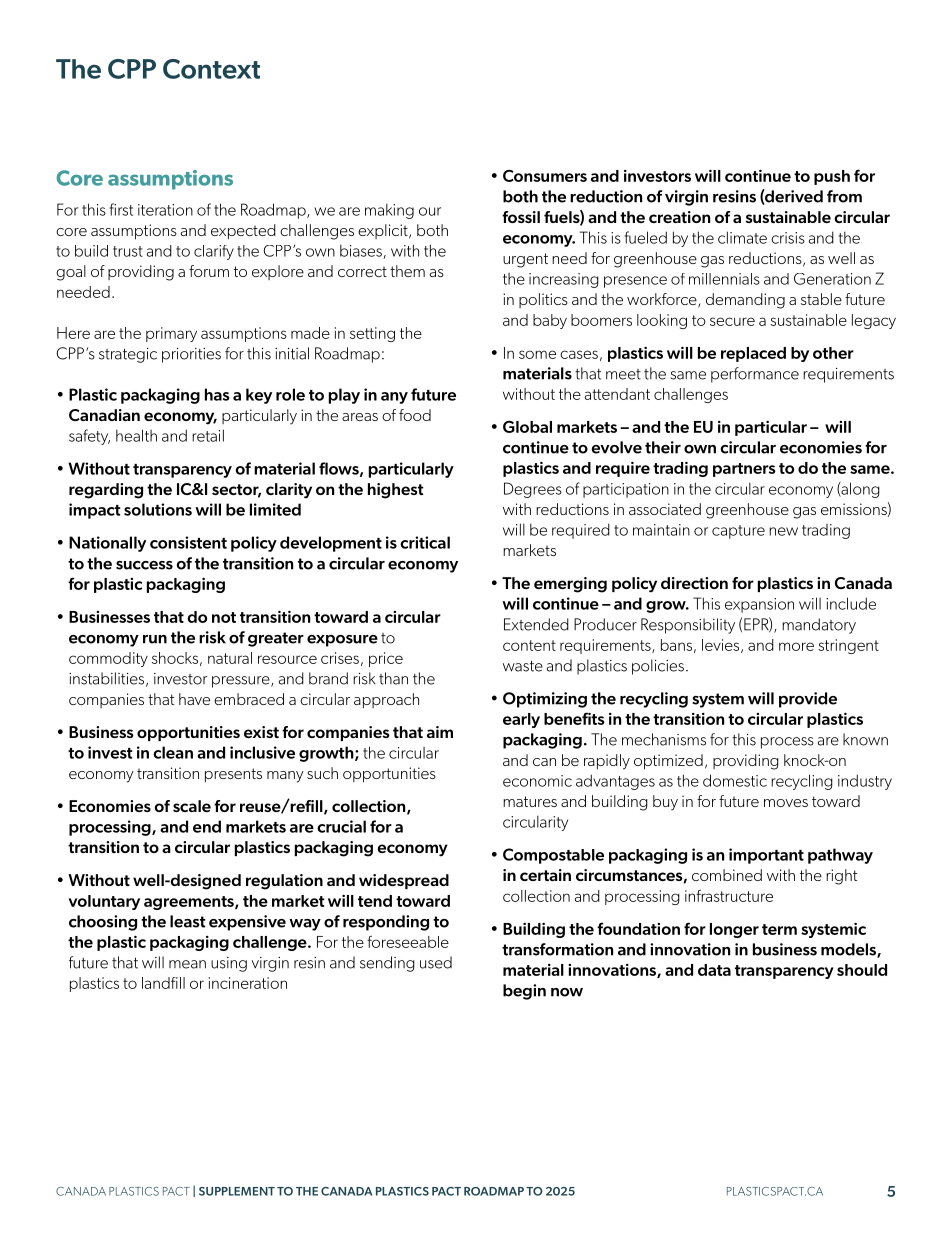 This page has height=1233, width=952. What do you see at coordinates (796, 646) in the page?
I see `more` at bounding box center [796, 646].
